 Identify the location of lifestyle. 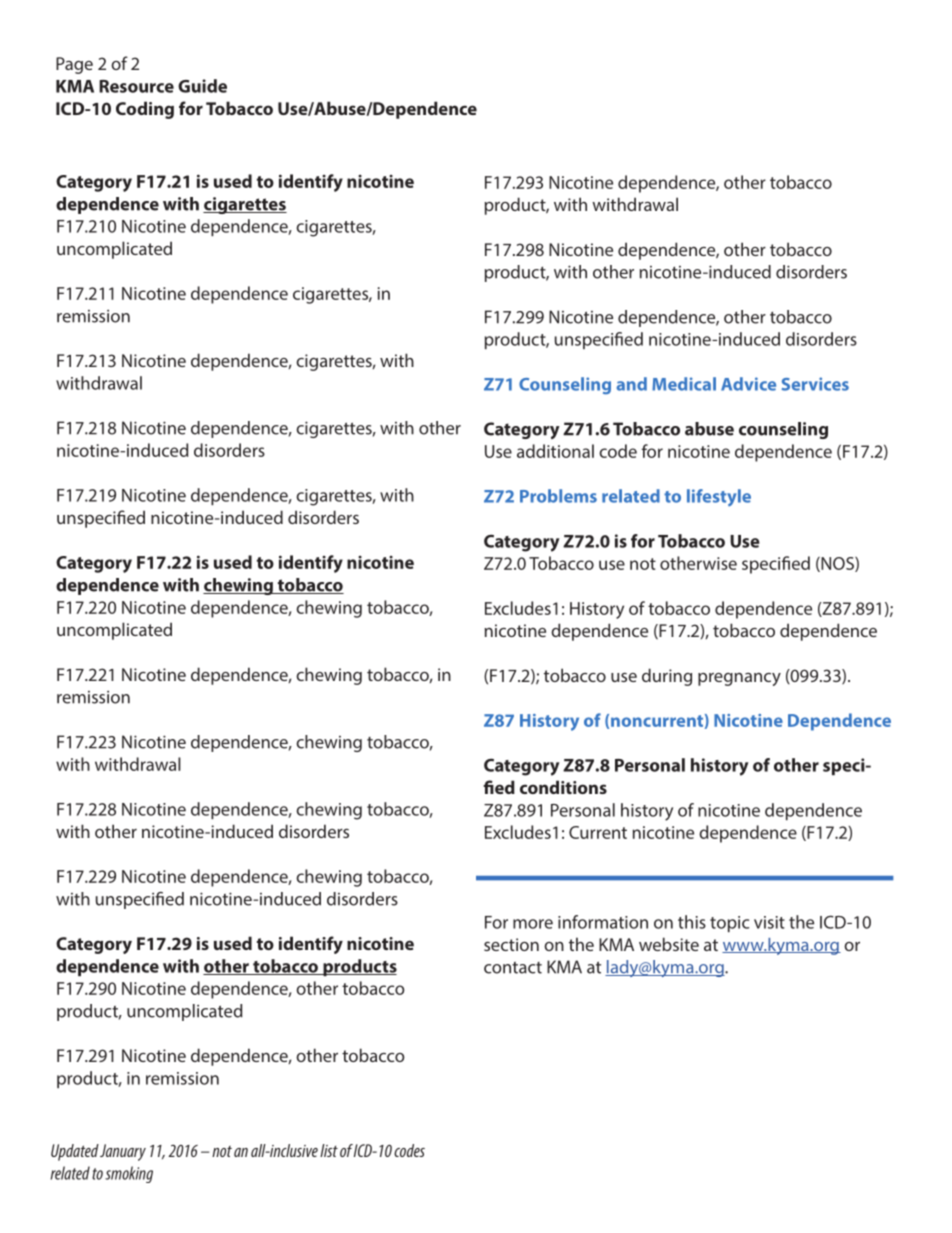
(719, 498).
